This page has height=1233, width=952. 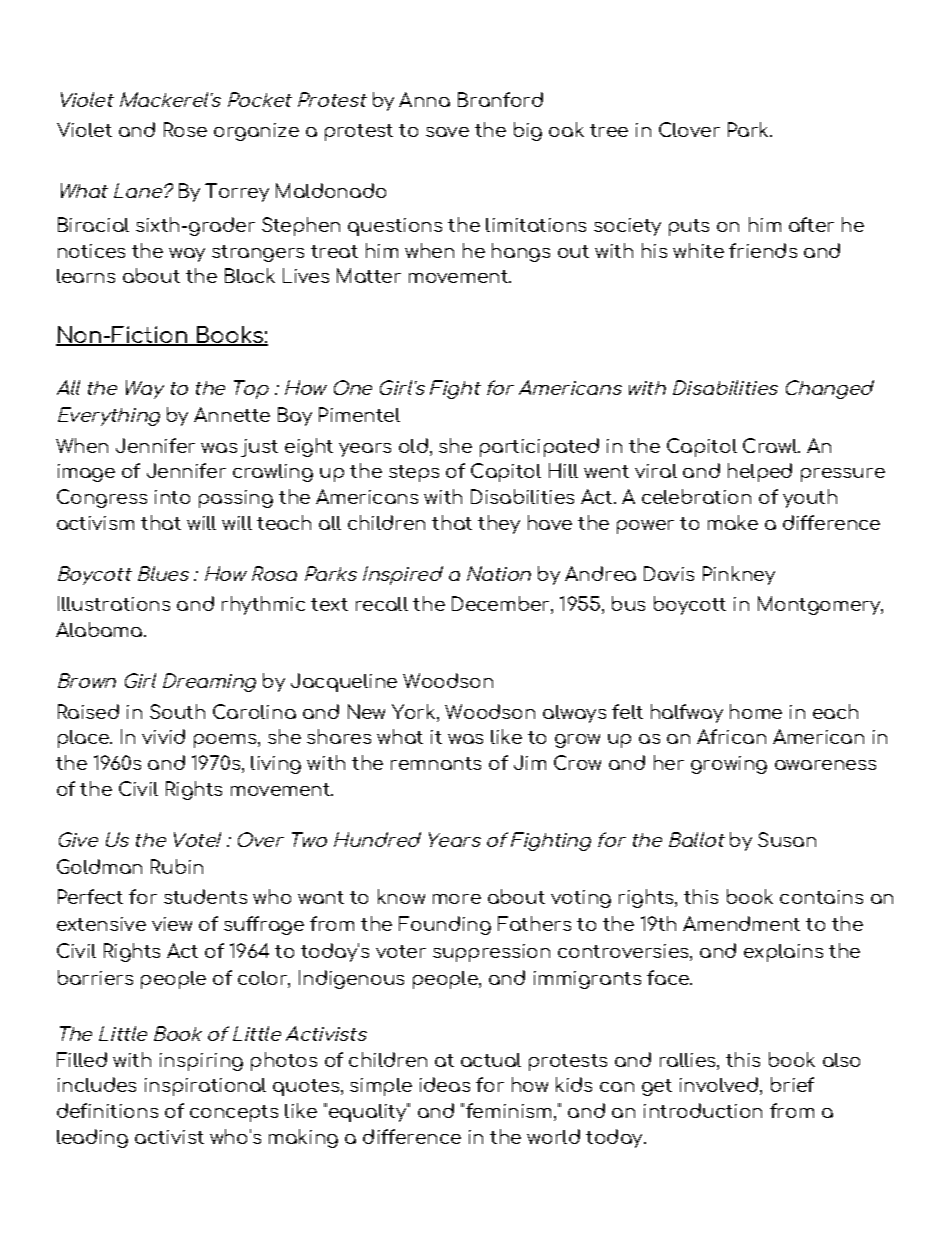 What do you see at coordinates (719, 1084) in the page?
I see `involved` at bounding box center [719, 1084].
